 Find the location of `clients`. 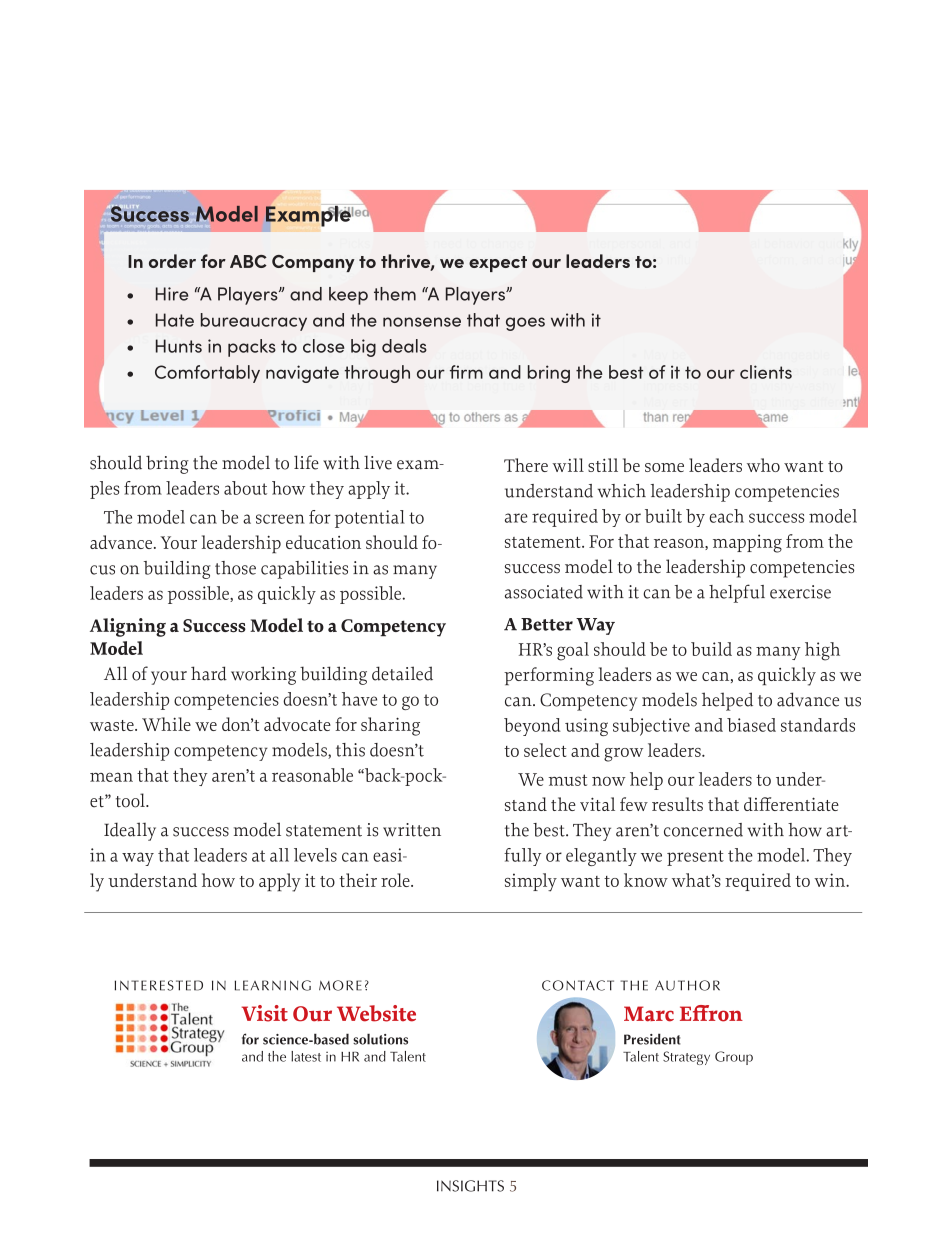

clients is located at coordinates (766, 372).
